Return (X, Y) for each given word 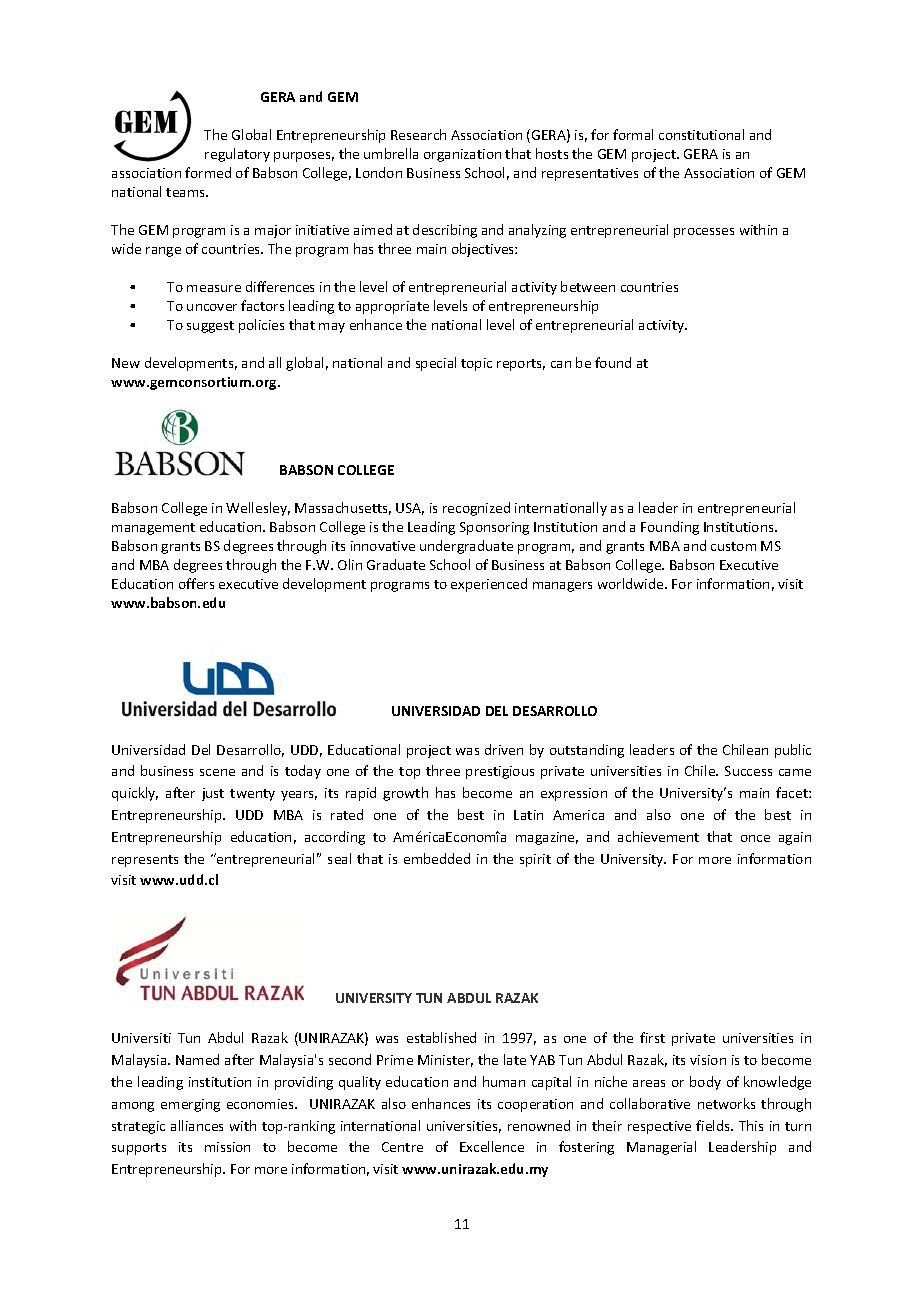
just (213, 794)
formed (208, 172)
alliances (197, 1125)
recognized (476, 509)
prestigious (500, 772)
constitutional (701, 134)
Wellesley (258, 509)
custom (733, 546)
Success (748, 771)
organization (462, 155)
